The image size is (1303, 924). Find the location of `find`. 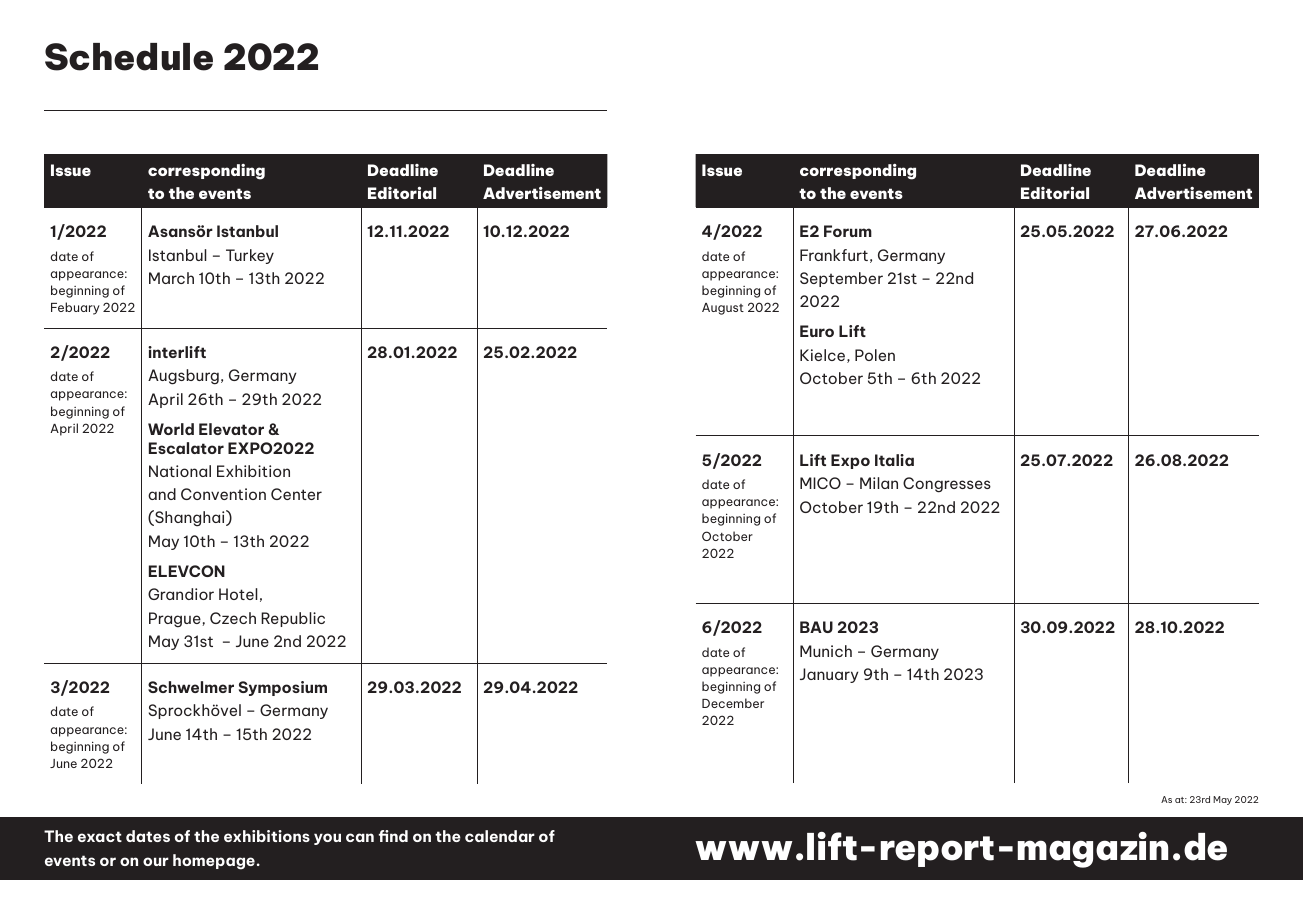

find is located at coordinates (393, 836).
